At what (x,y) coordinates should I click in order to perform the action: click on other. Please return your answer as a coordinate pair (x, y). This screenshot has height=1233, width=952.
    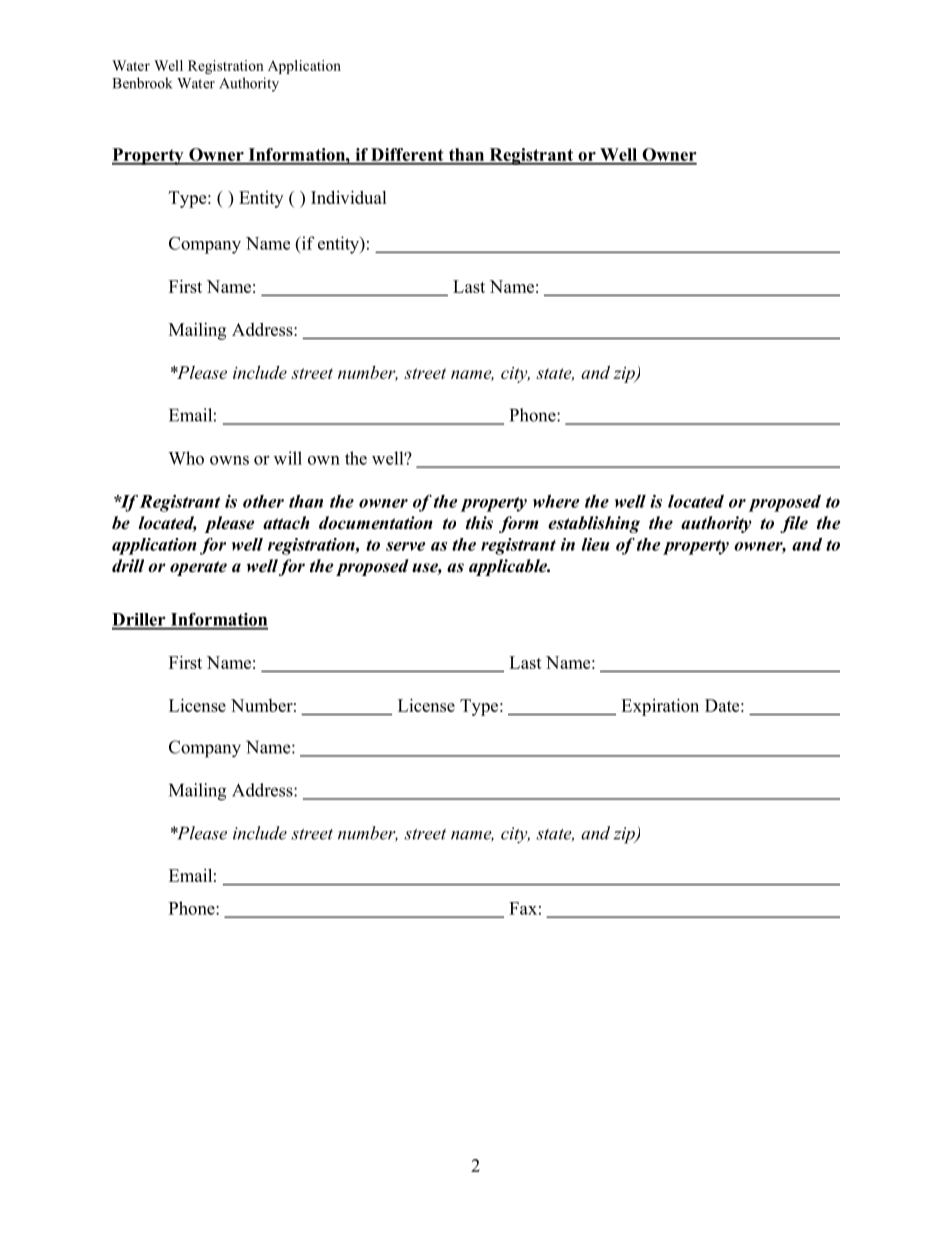
    Looking at the image, I should click on (263, 501).
